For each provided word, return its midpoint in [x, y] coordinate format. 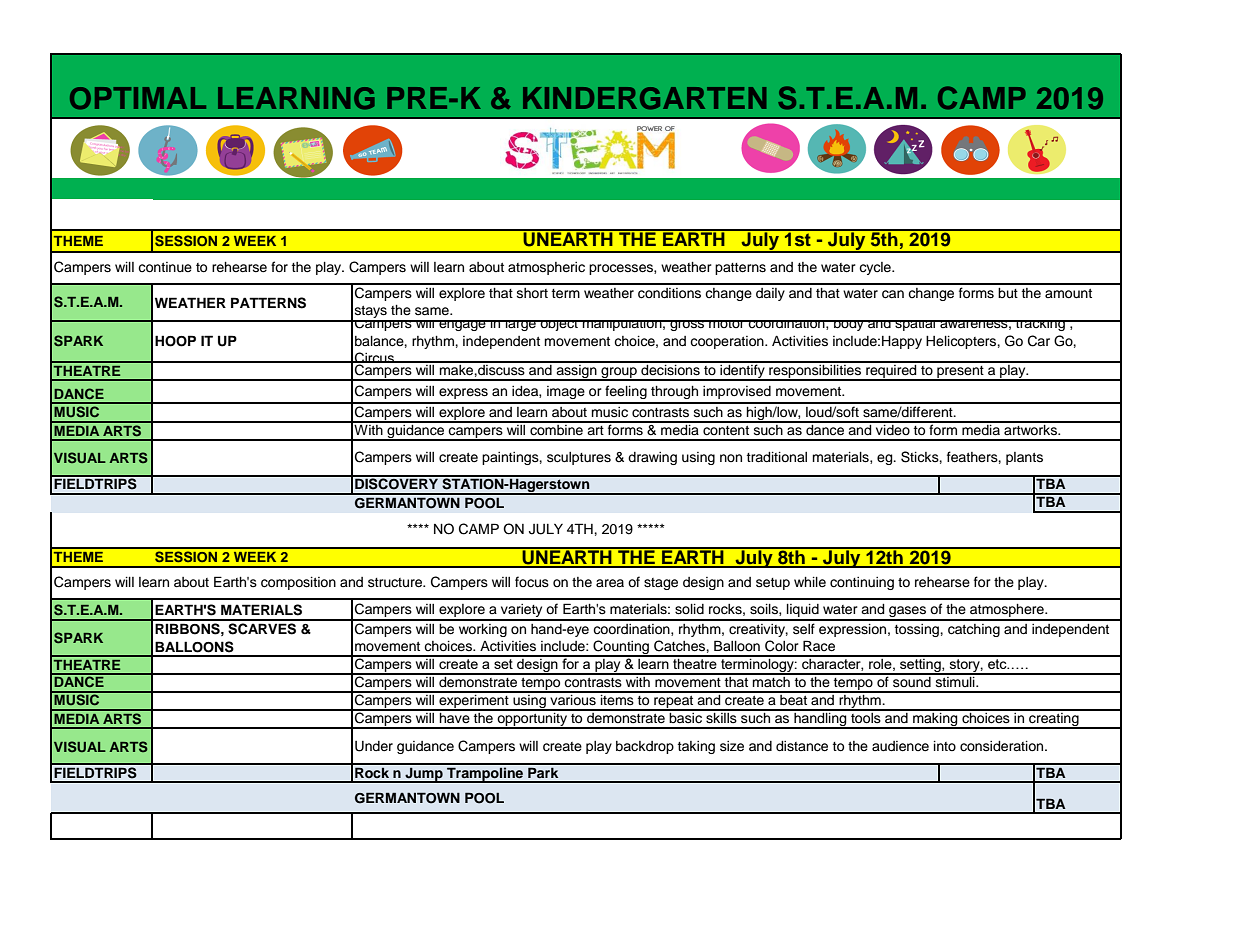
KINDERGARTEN [644, 98]
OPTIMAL [138, 98]
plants [1024, 458]
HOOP [175, 341]
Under [374, 746]
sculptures [579, 458]
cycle [876, 268]
